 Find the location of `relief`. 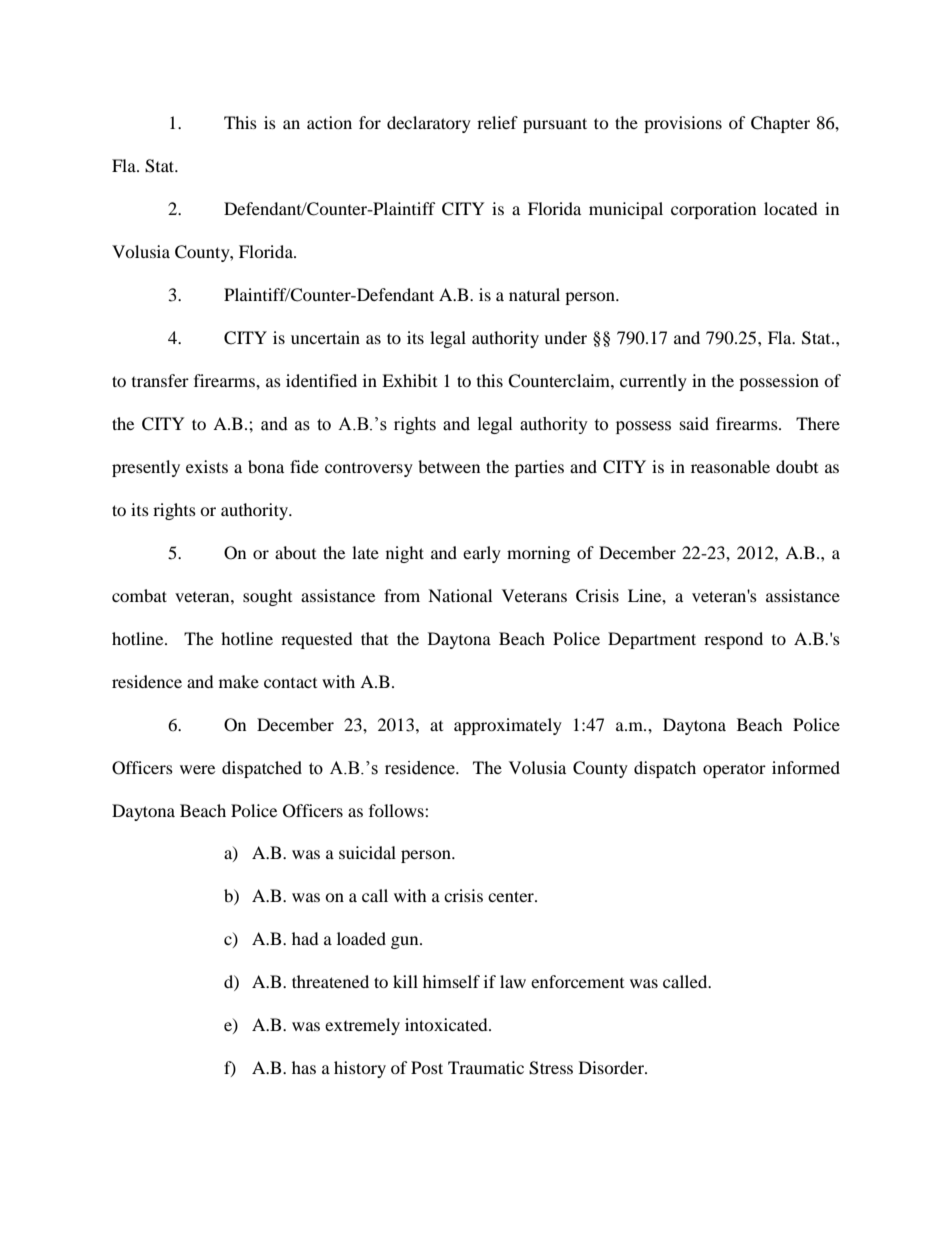

relief is located at coordinates (497, 122).
